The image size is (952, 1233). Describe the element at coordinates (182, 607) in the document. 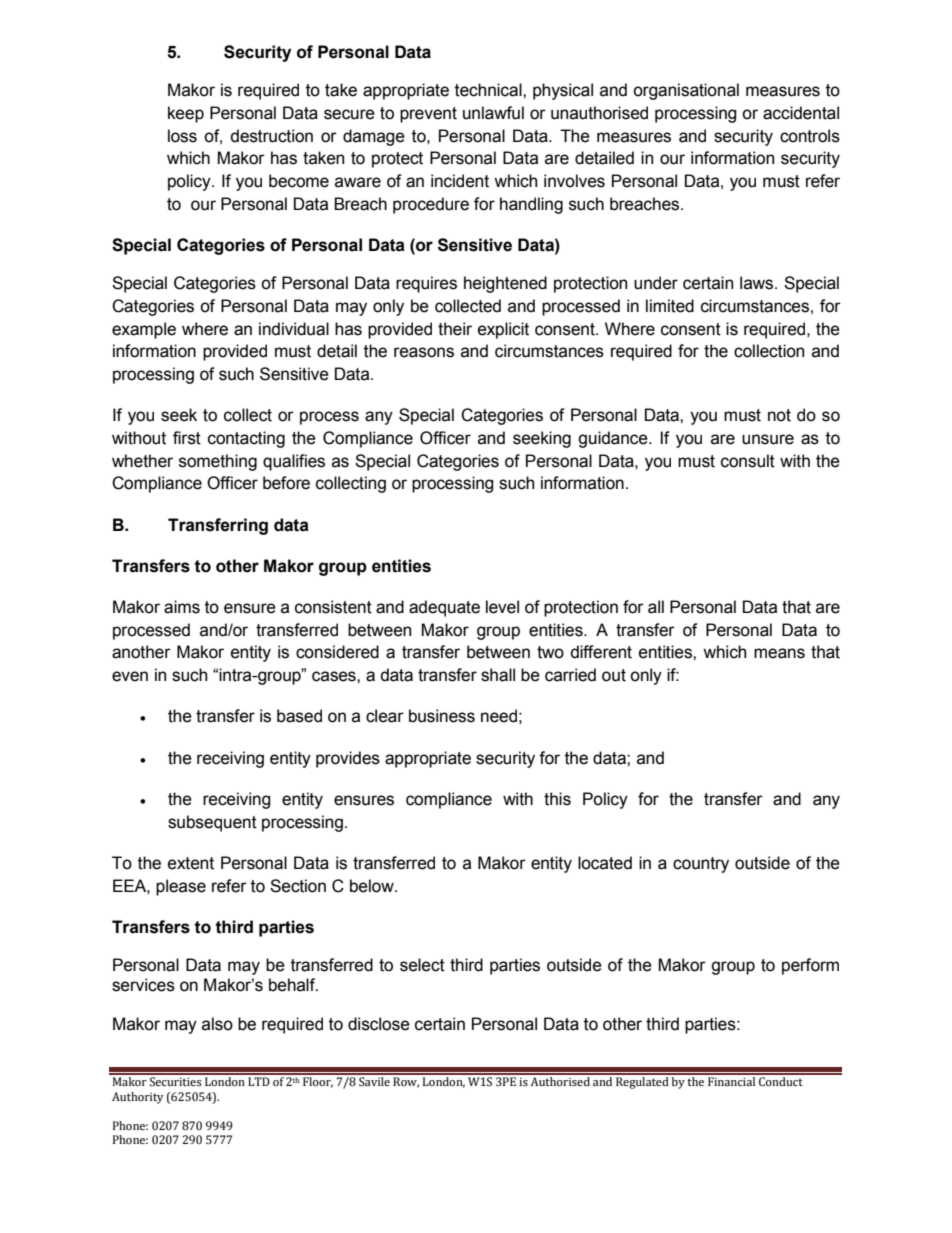

I see `aims` at that location.
